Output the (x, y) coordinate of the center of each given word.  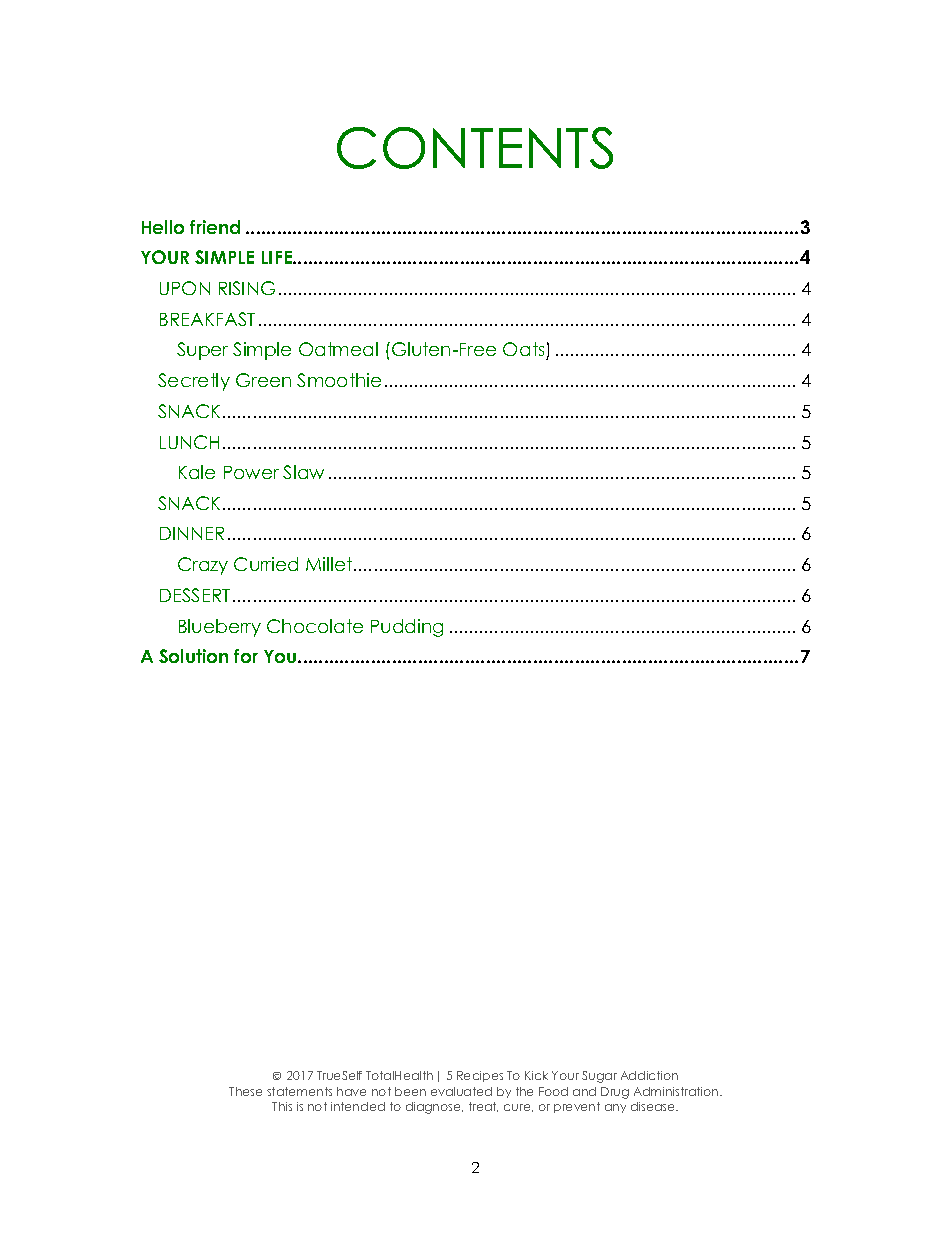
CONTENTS (475, 148)
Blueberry (220, 628)
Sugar (599, 1077)
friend (215, 227)
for (246, 656)
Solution (193, 656)
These (245, 1091)
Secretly (194, 382)
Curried (266, 564)
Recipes (480, 1076)
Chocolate (315, 626)
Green (263, 380)
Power (251, 472)
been (410, 1091)
